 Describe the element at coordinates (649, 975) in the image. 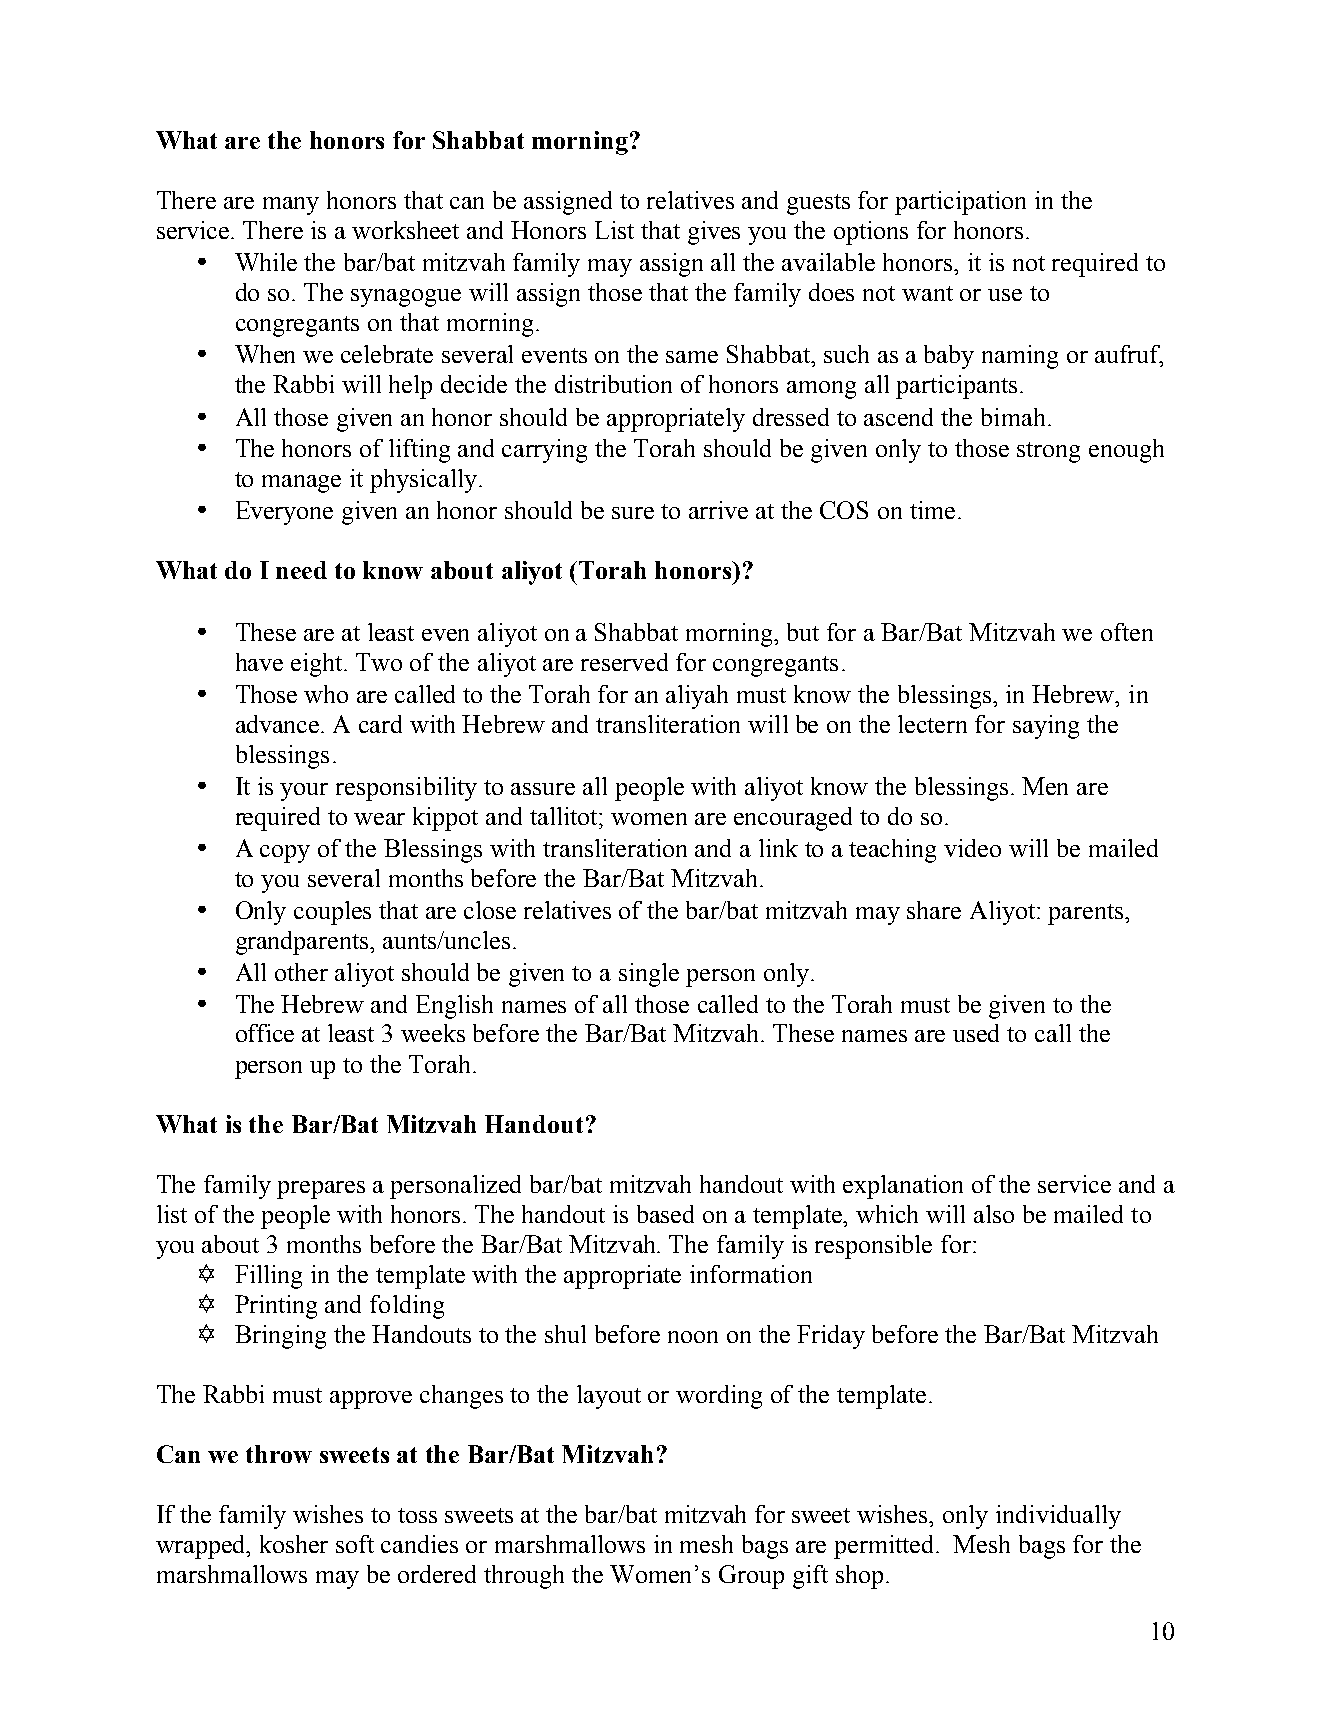

I see `single` at that location.
